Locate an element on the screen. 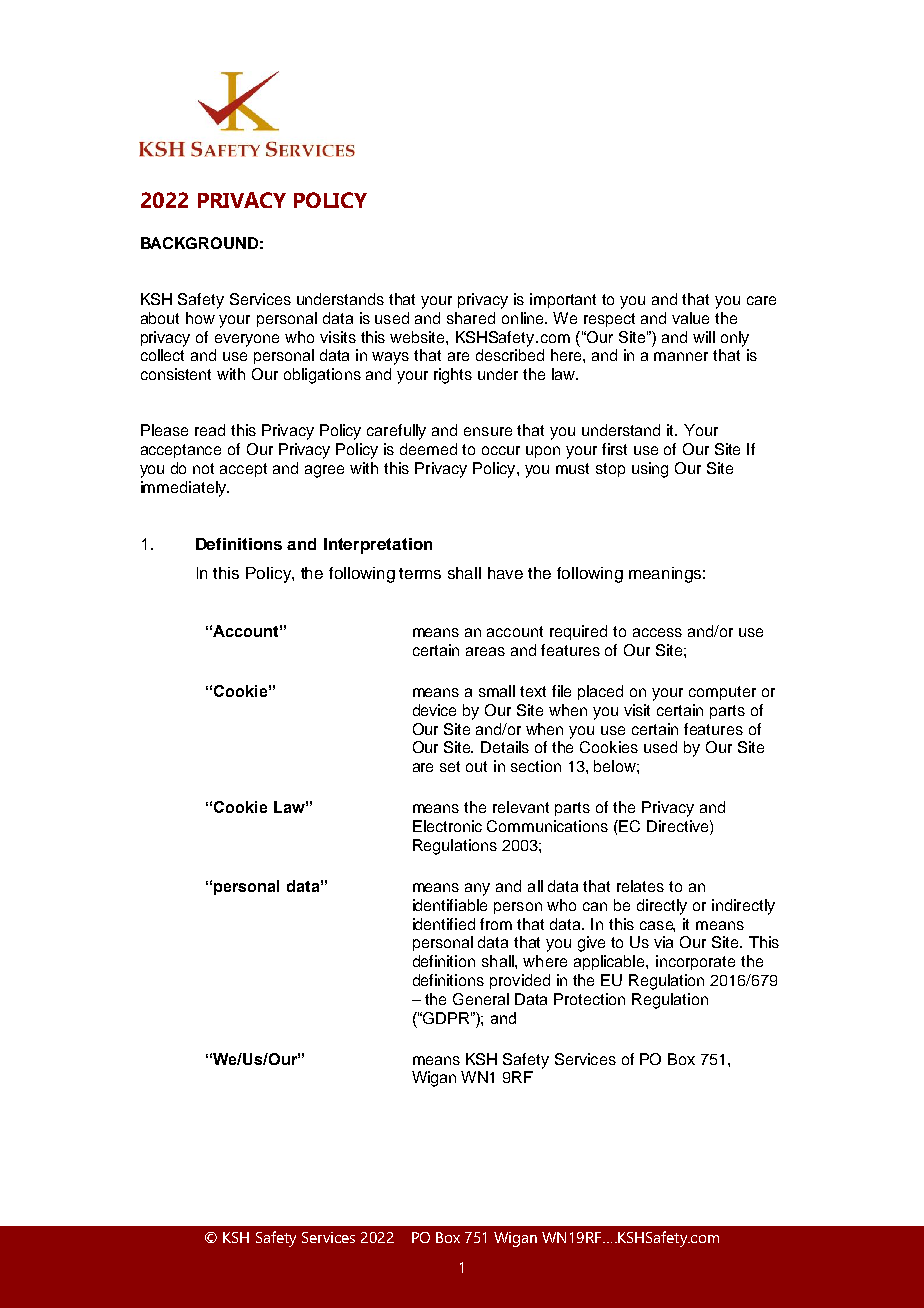 The height and width of the screenshot is (1308, 924). General is located at coordinates (481, 999).
